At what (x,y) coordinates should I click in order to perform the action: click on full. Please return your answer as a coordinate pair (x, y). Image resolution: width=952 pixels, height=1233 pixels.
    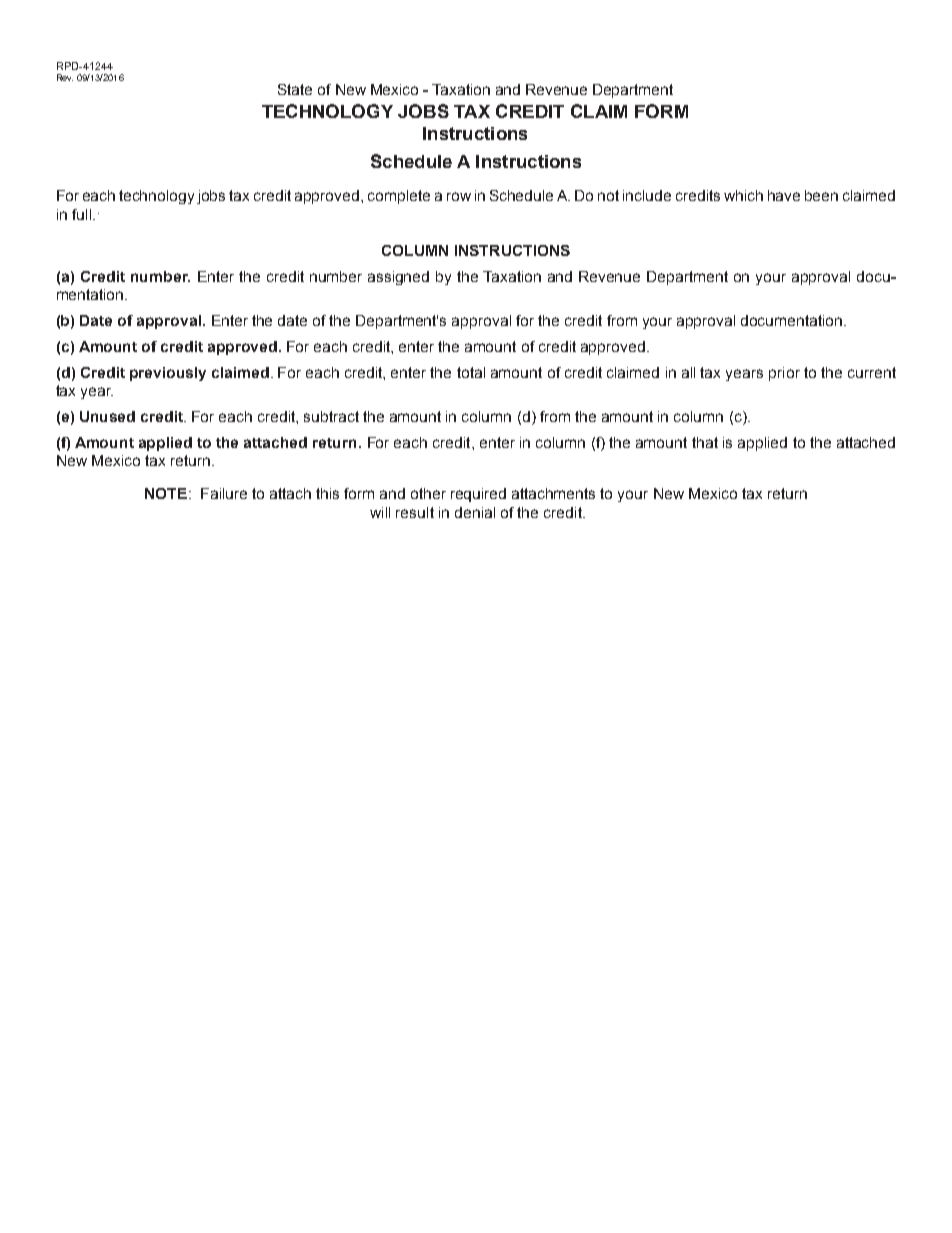
    Looking at the image, I should click on (83, 214).
